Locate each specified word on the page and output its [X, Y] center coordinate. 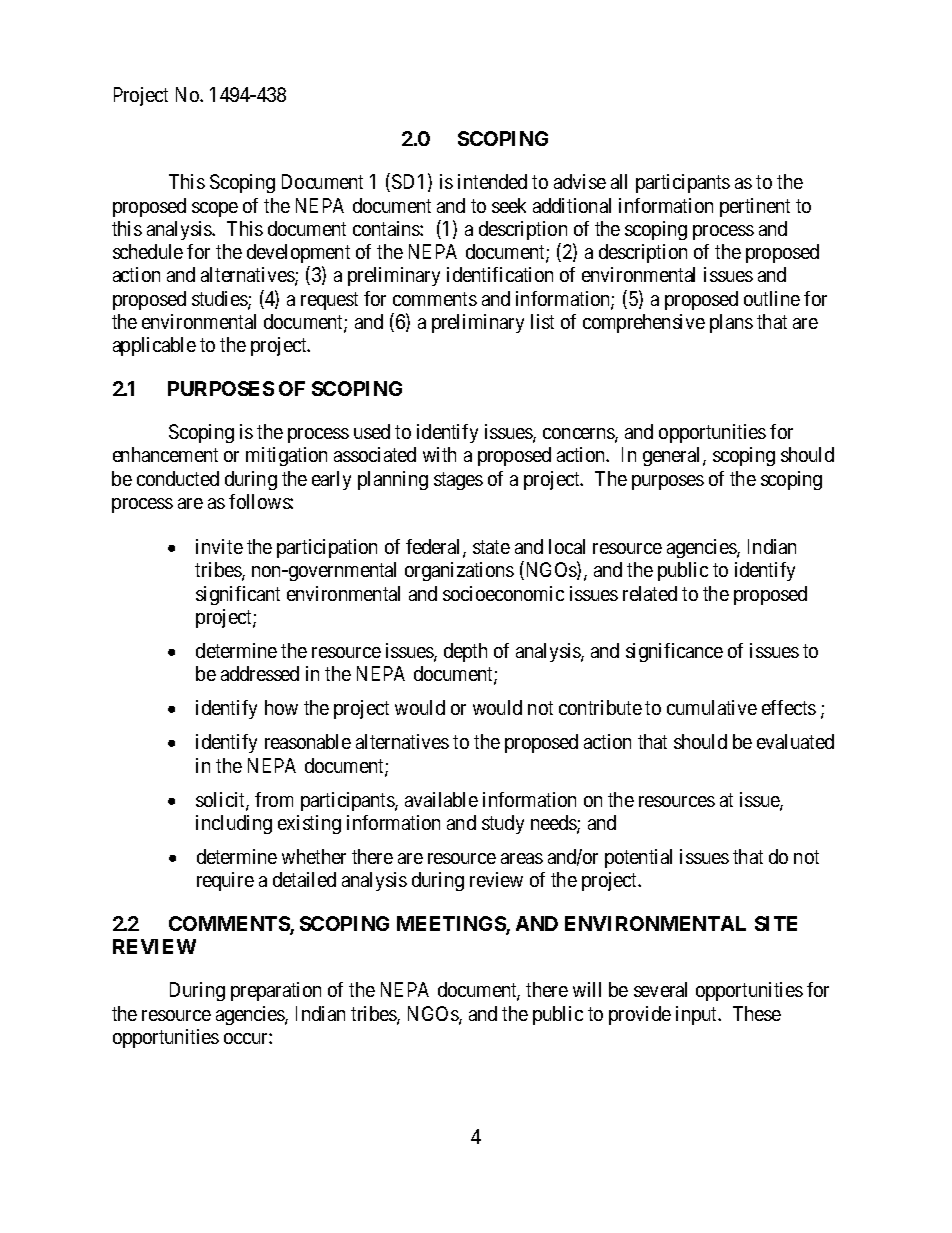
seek [509, 205]
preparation [276, 991]
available [441, 799]
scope [215, 209]
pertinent [755, 207]
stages [458, 481]
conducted [178, 478]
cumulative [712, 707]
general [673, 456]
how [281, 707]
